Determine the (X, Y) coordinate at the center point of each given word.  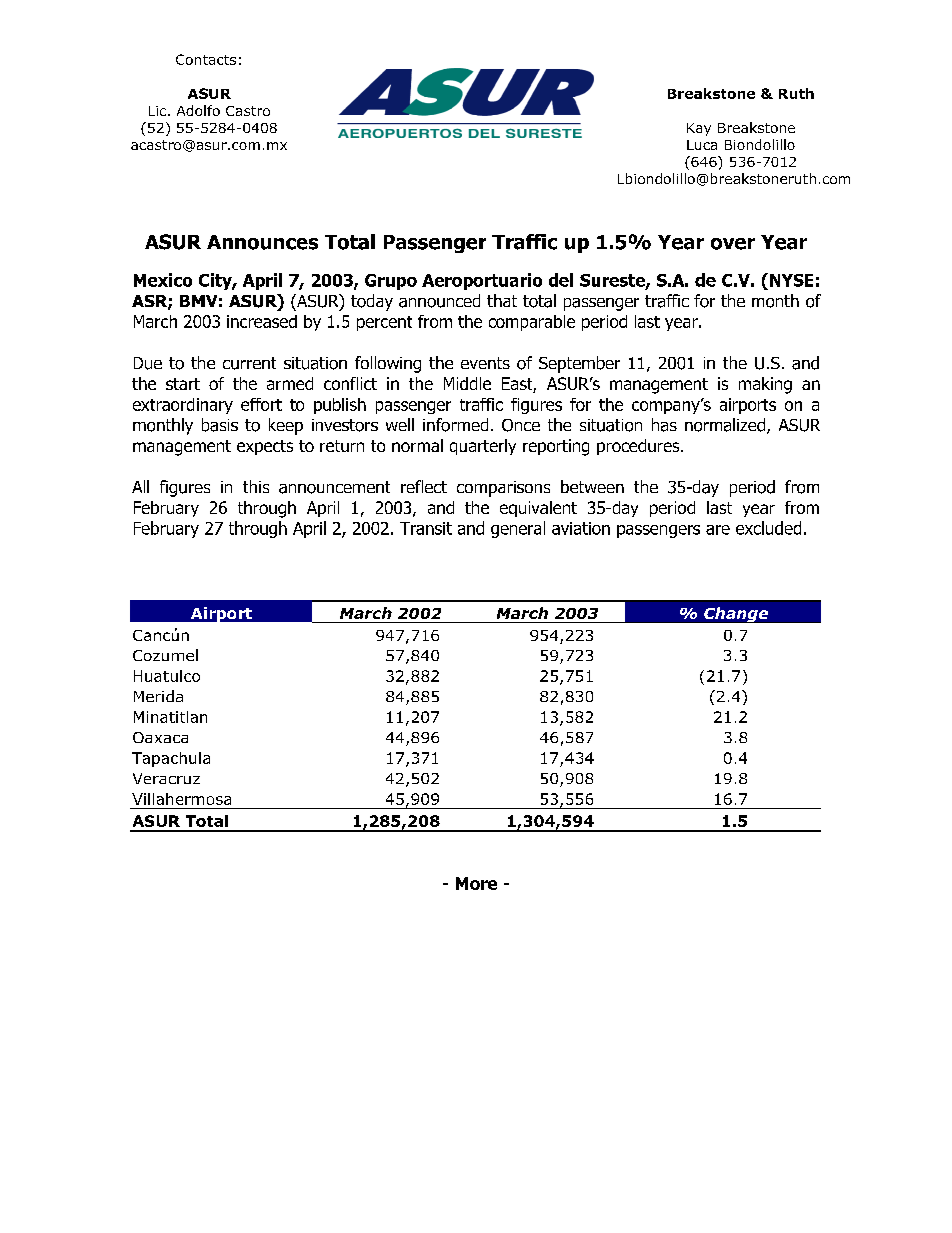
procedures (639, 447)
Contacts (206, 59)
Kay (699, 129)
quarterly (483, 447)
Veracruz (166, 778)
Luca (702, 145)
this (256, 486)
